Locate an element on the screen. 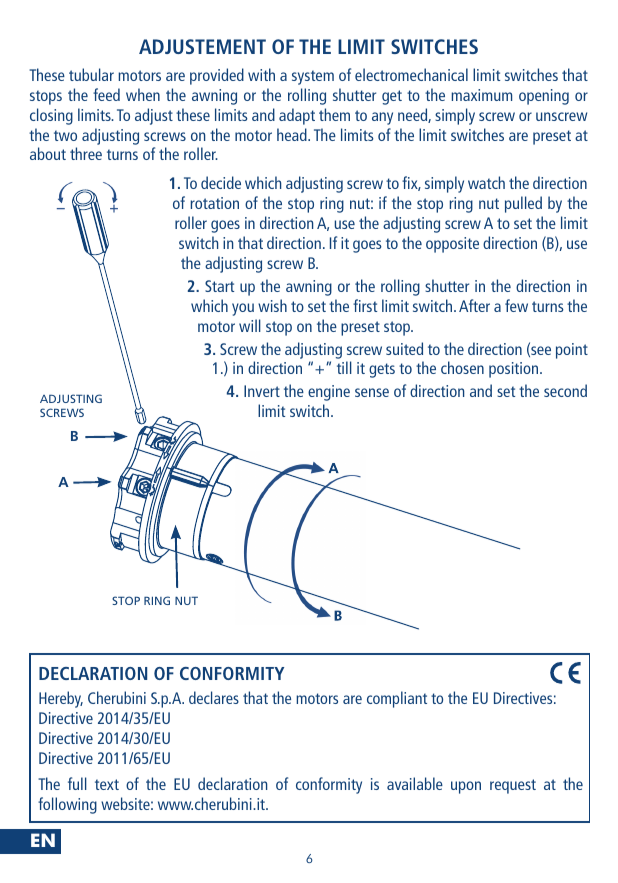 The image size is (618, 883). text is located at coordinates (107, 784).
